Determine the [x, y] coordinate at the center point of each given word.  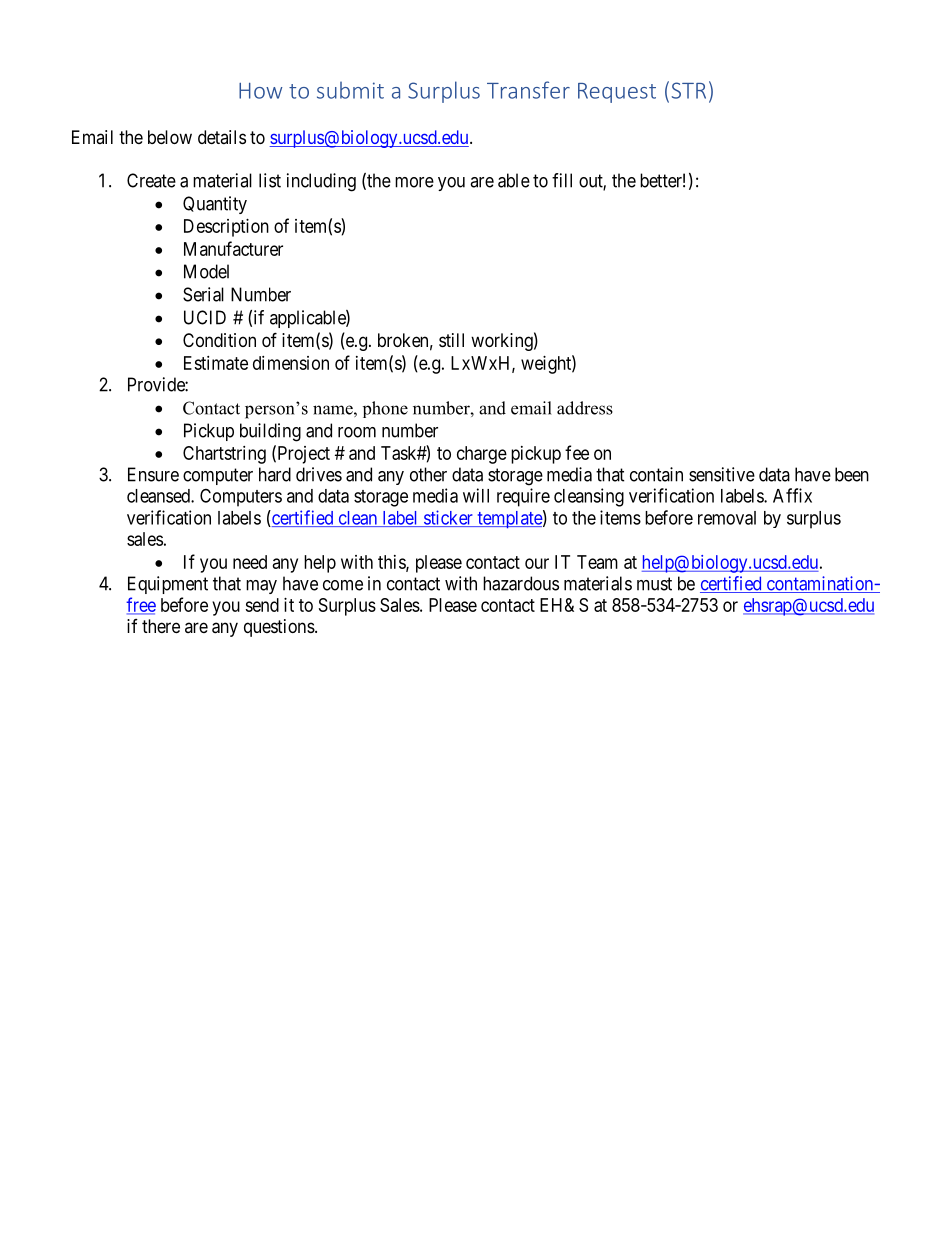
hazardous [521, 583]
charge [482, 455]
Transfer [528, 90]
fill [562, 180]
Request [617, 93]
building [270, 432]
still [451, 340]
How [260, 91]
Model [206, 271]
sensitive [722, 474]
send [262, 605]
